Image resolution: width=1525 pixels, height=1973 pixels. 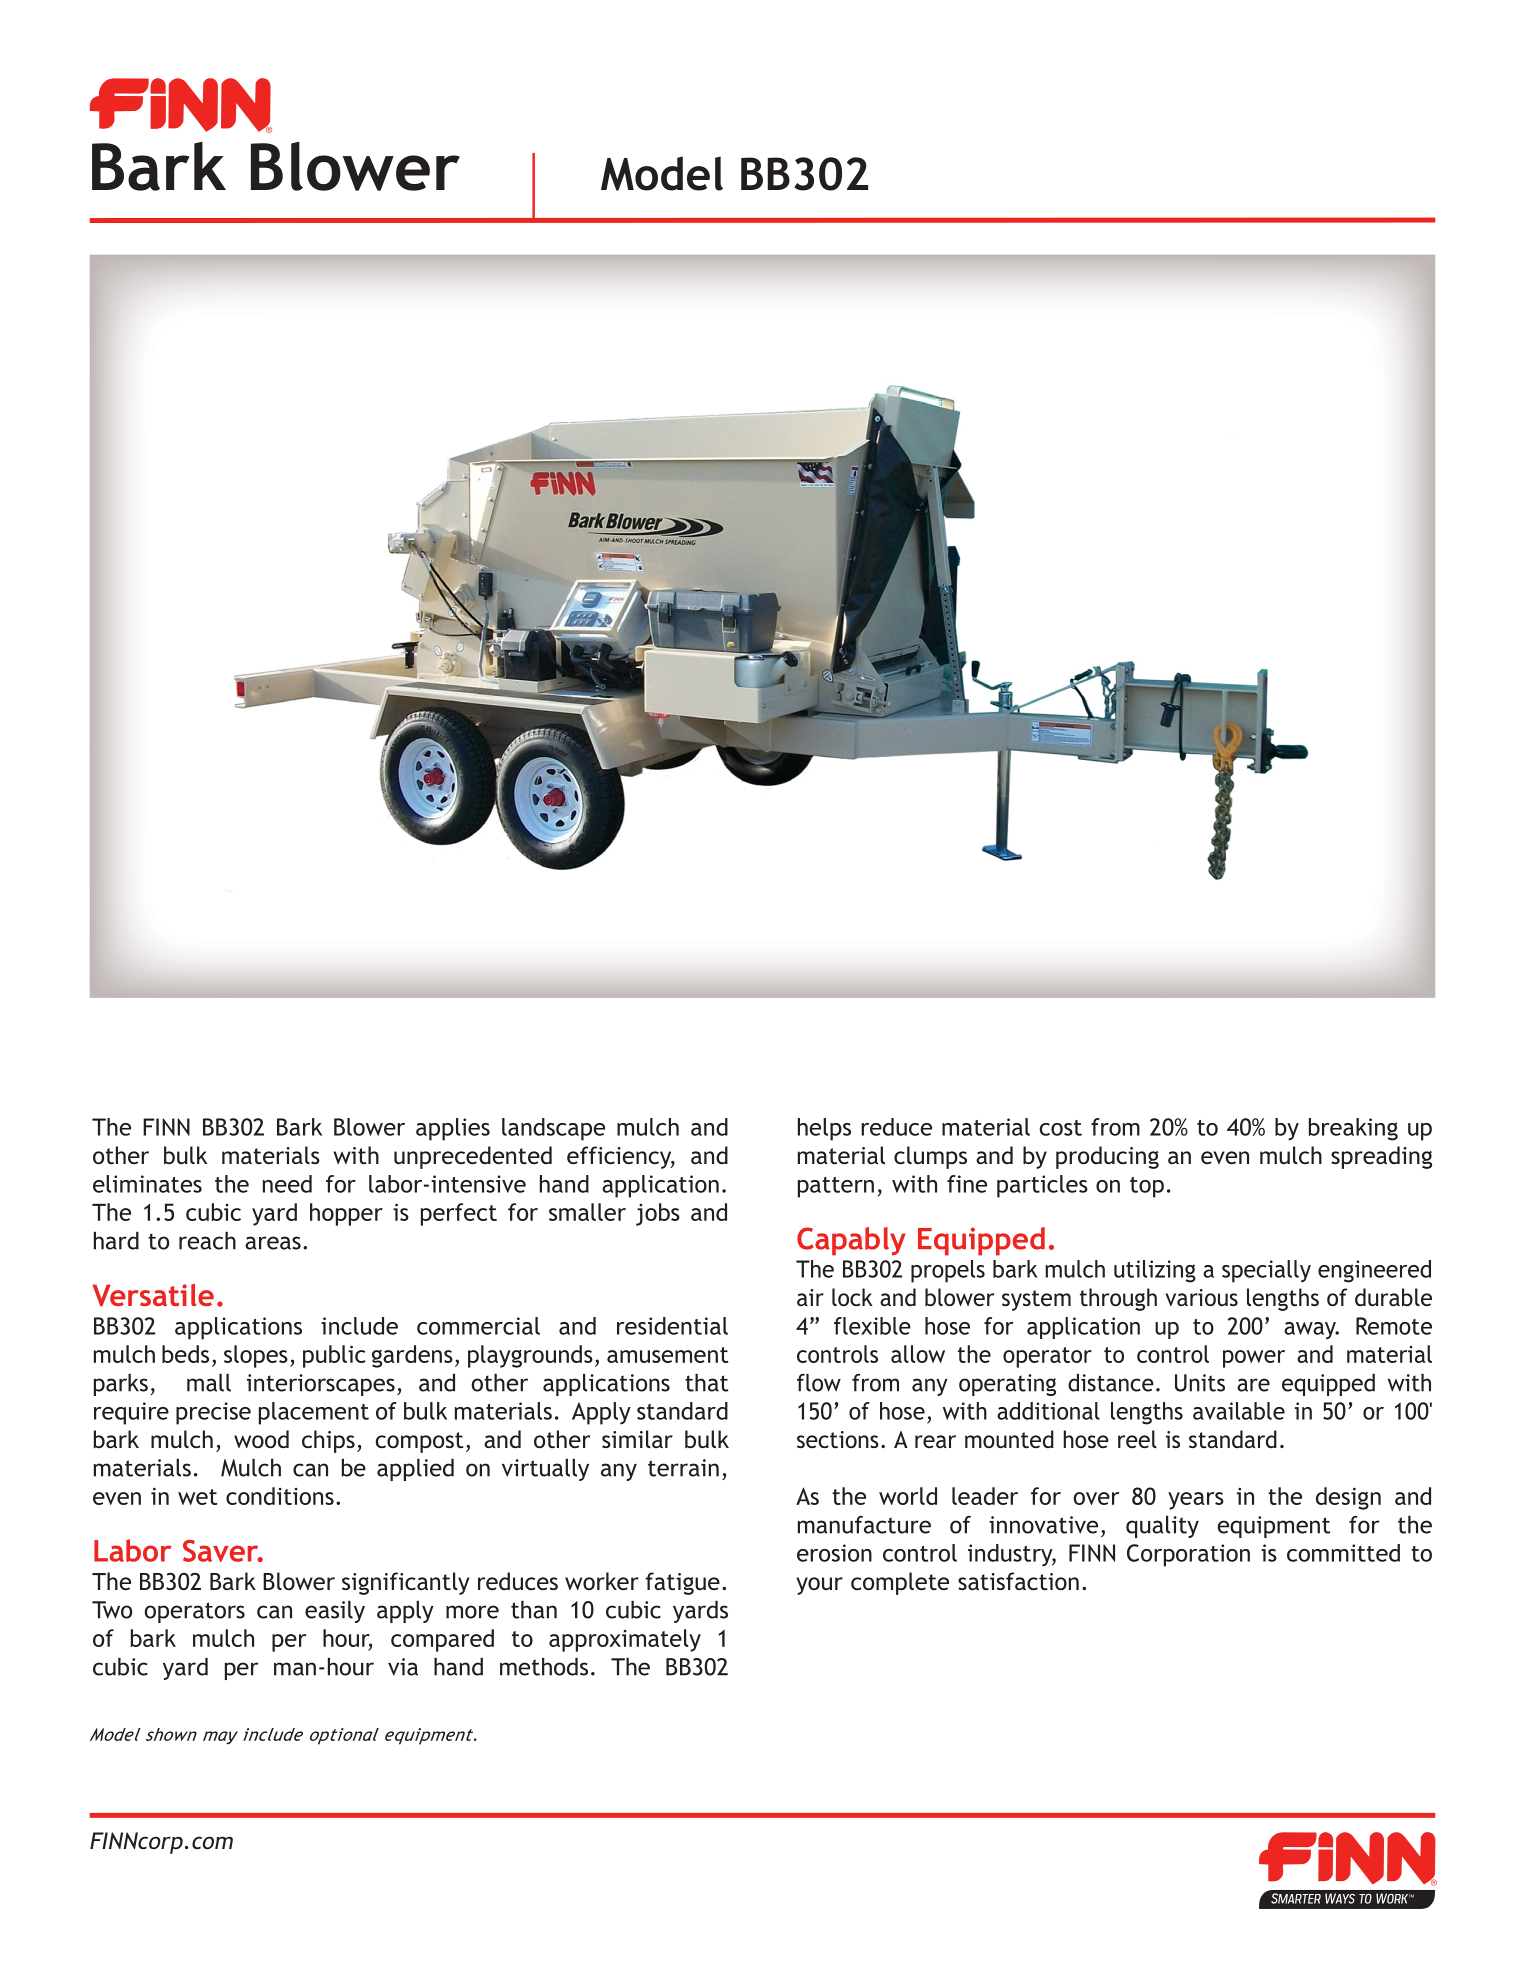 I want to click on helps, so click(x=824, y=1129).
